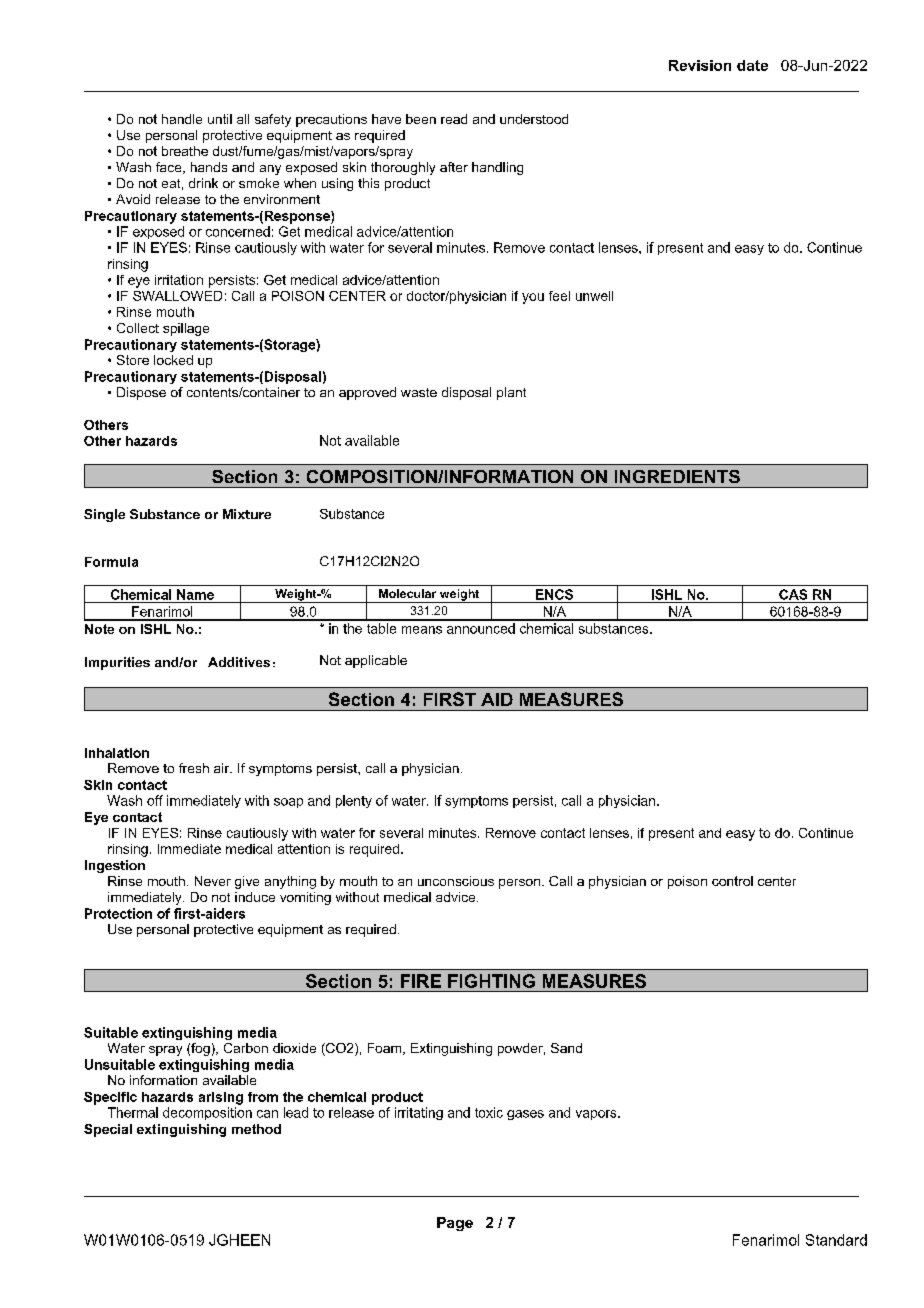  Describe the element at coordinates (752, 65) in the screenshot. I see `date` at that location.
